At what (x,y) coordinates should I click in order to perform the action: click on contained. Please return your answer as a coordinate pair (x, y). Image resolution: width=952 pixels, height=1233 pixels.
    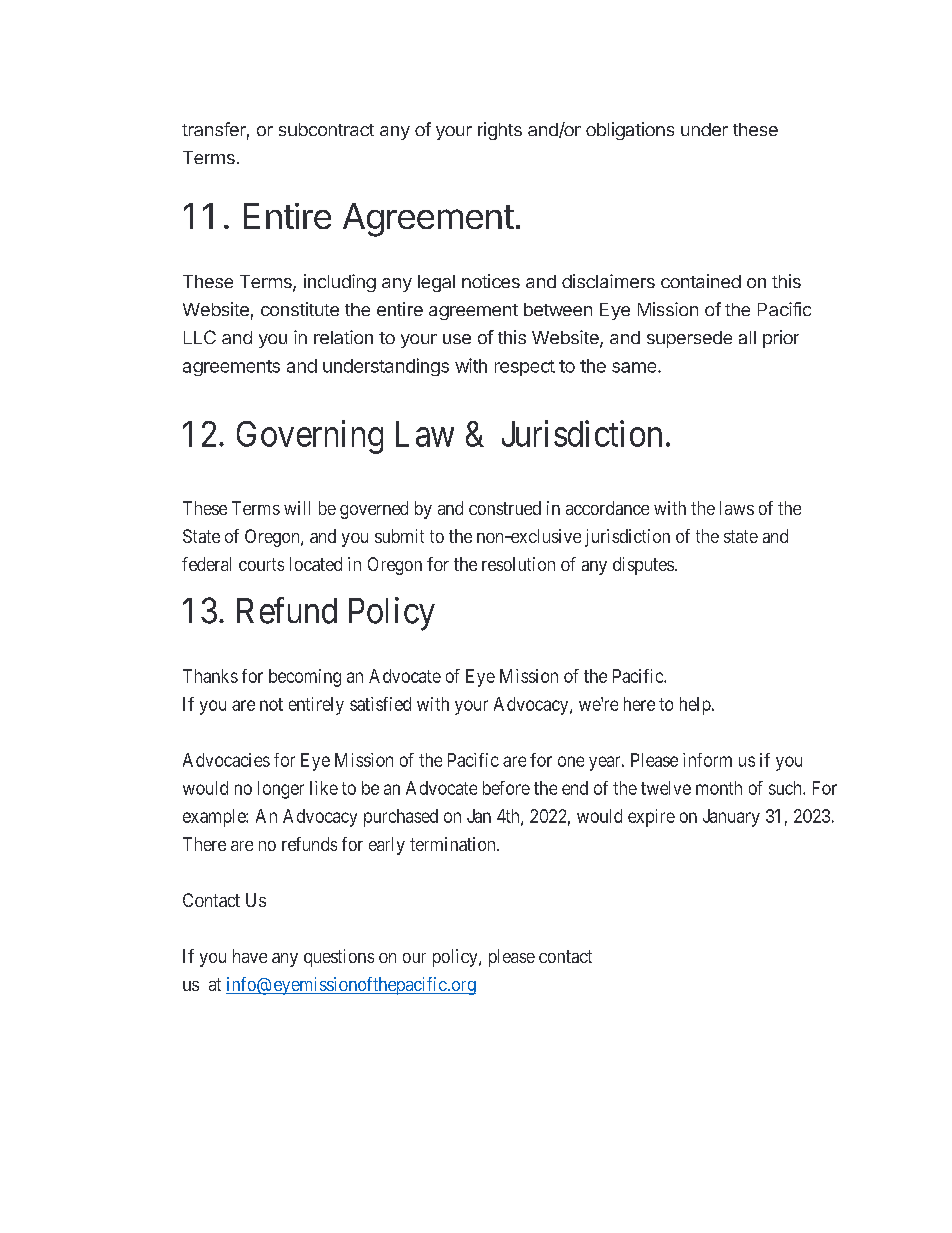
    Looking at the image, I should click on (701, 281).
